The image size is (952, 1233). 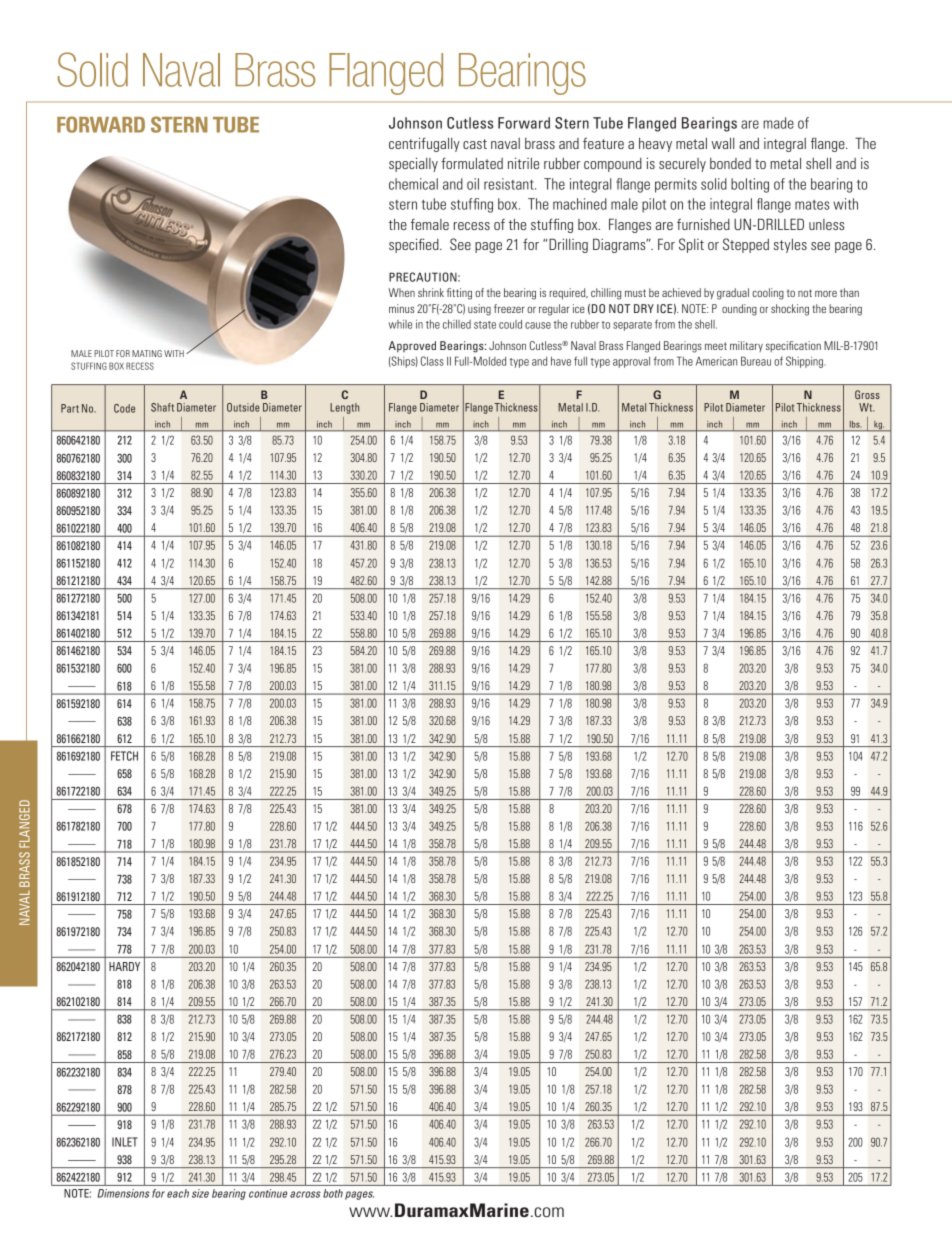 I want to click on specially, so click(x=413, y=164).
